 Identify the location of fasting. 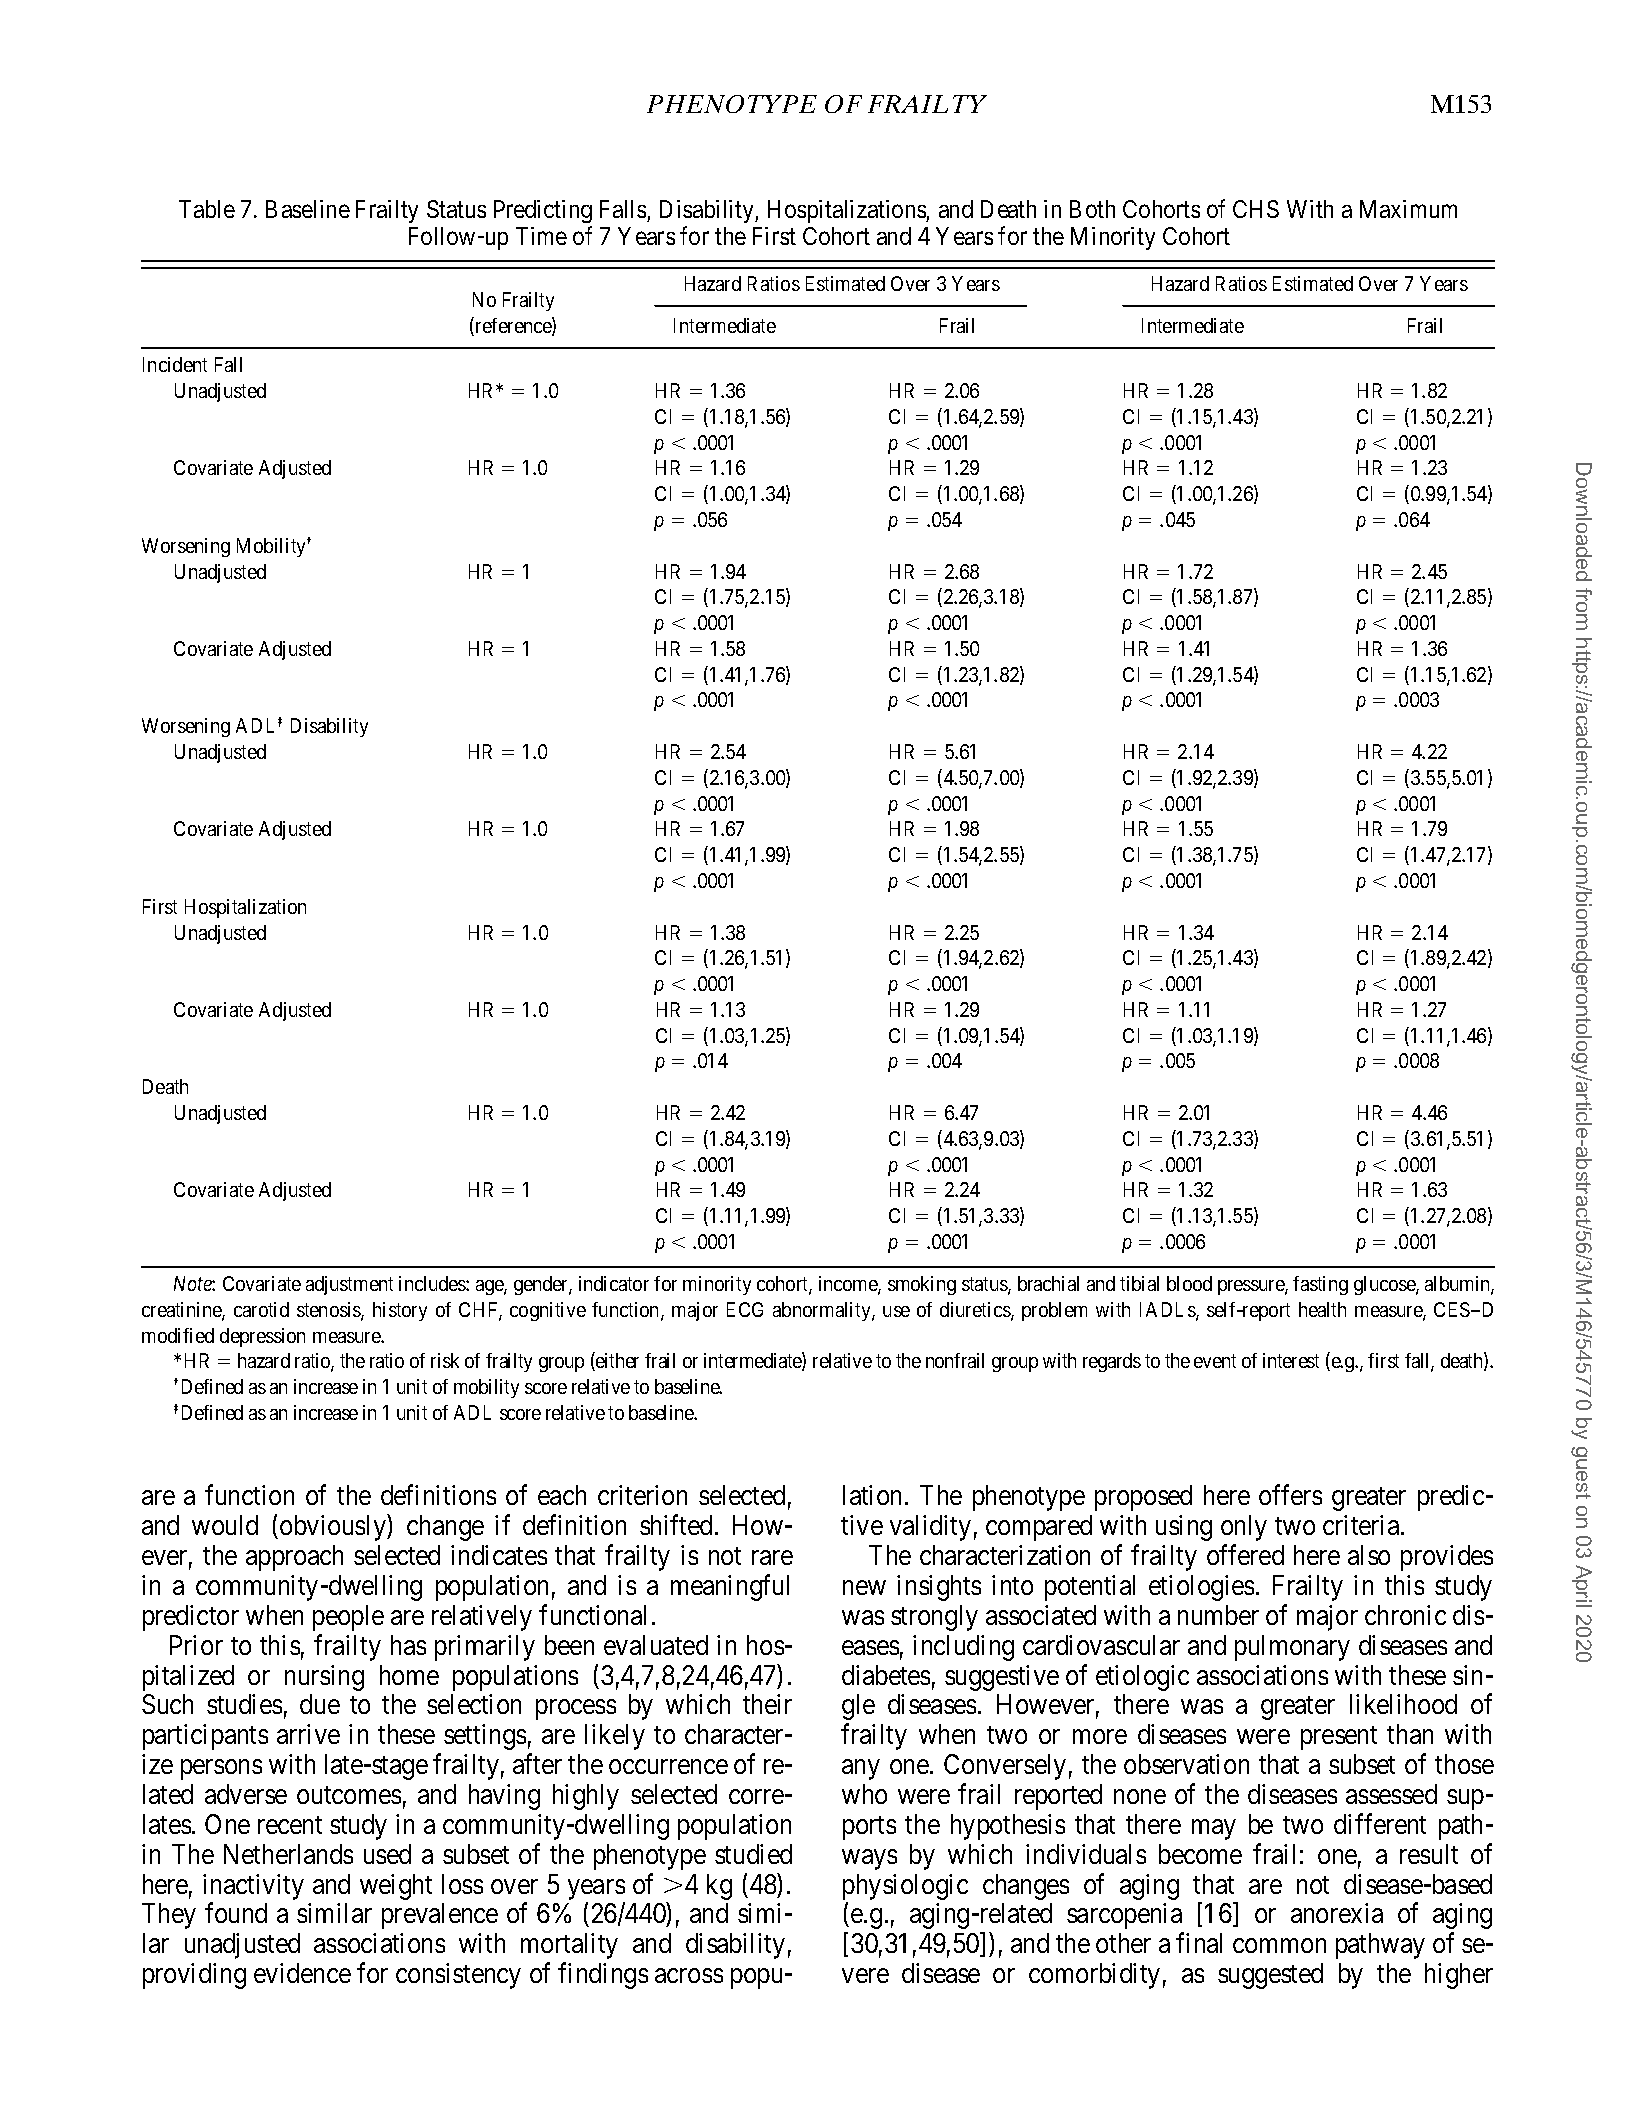
(1320, 1285).
